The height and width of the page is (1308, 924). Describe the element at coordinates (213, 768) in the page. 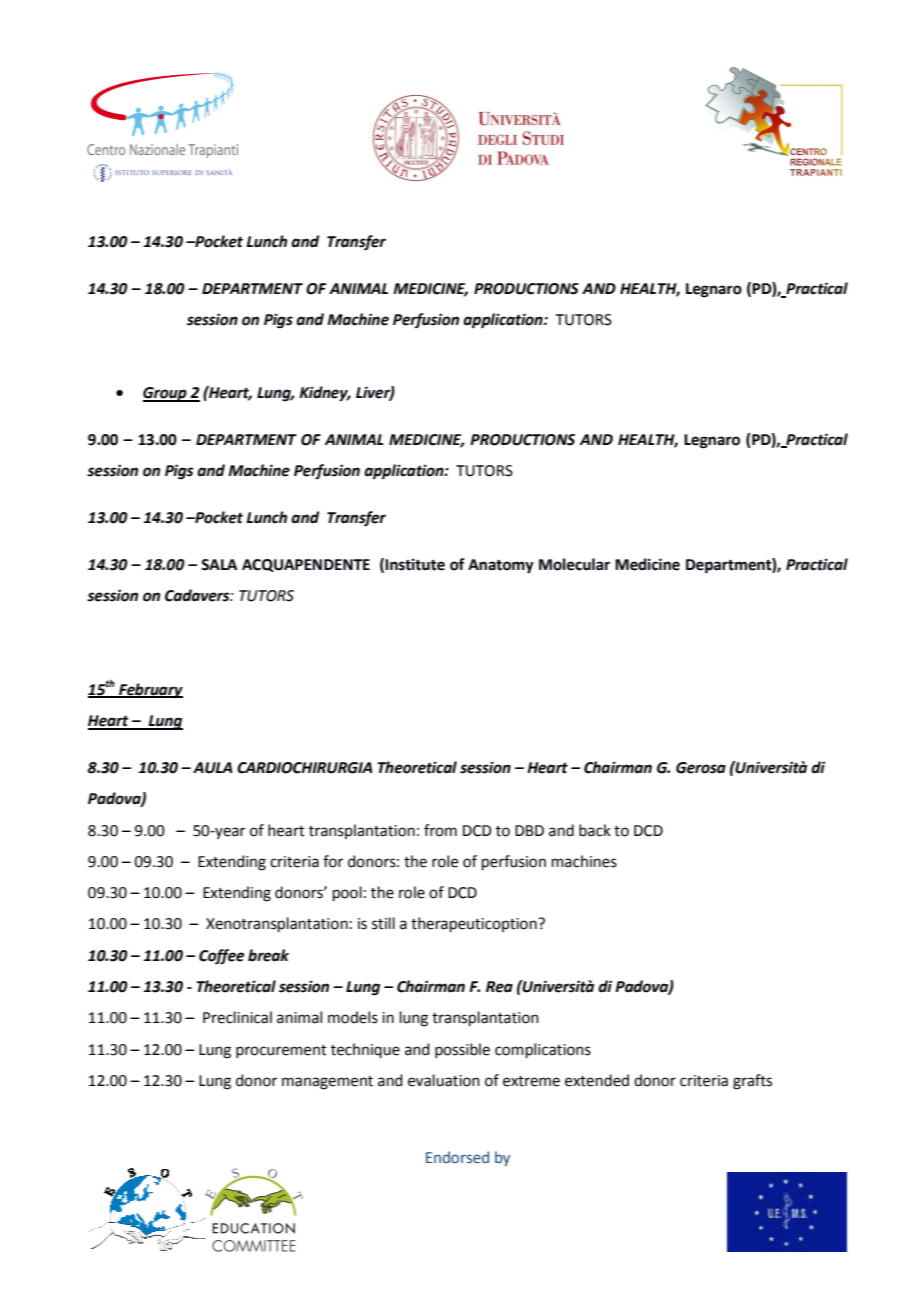

I see `AULA` at that location.
